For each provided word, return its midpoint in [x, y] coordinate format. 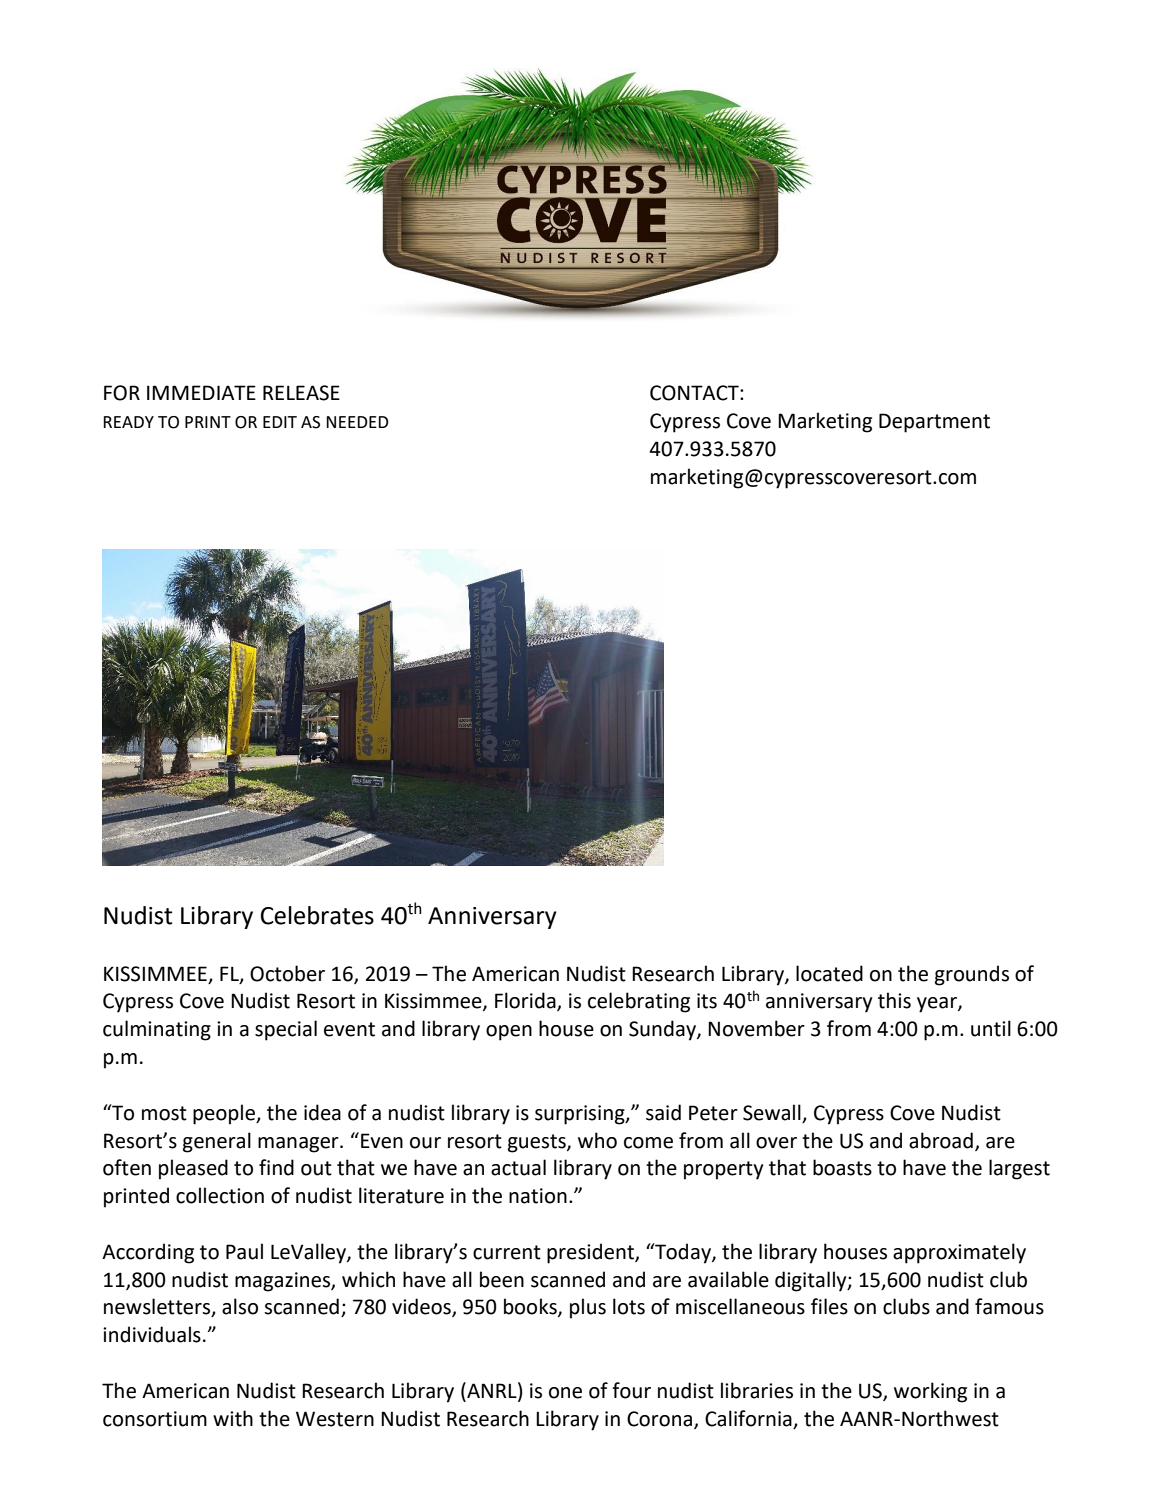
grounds [972, 975]
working [930, 1392]
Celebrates [317, 915]
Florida [526, 1001]
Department [934, 423]
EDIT [280, 422]
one [565, 1393]
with [233, 1418]
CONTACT [695, 393]
